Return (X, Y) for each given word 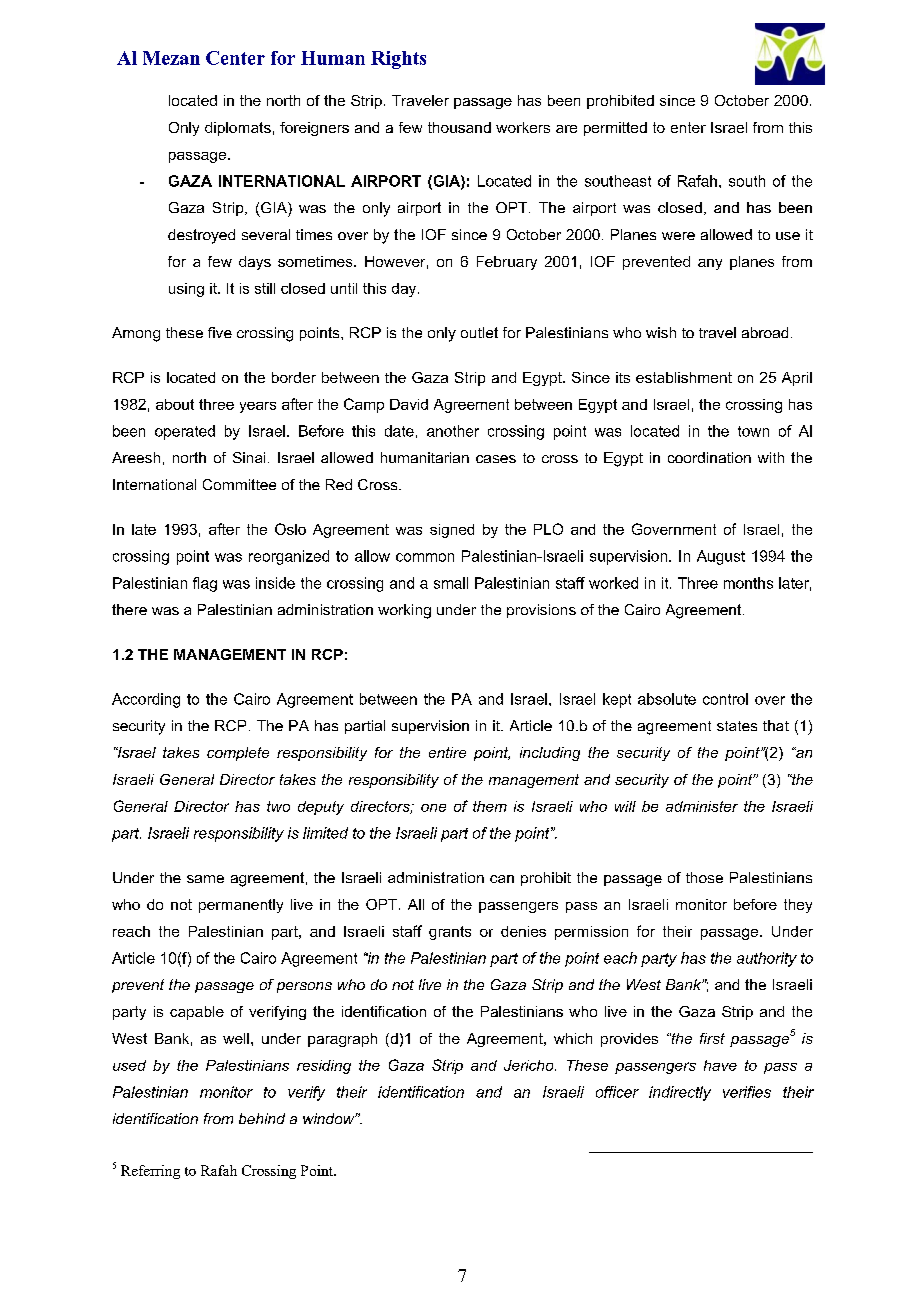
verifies (747, 1092)
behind (262, 1118)
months (748, 583)
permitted (615, 129)
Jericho (530, 1065)
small (451, 583)
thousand (459, 127)
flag (205, 584)
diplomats (238, 129)
